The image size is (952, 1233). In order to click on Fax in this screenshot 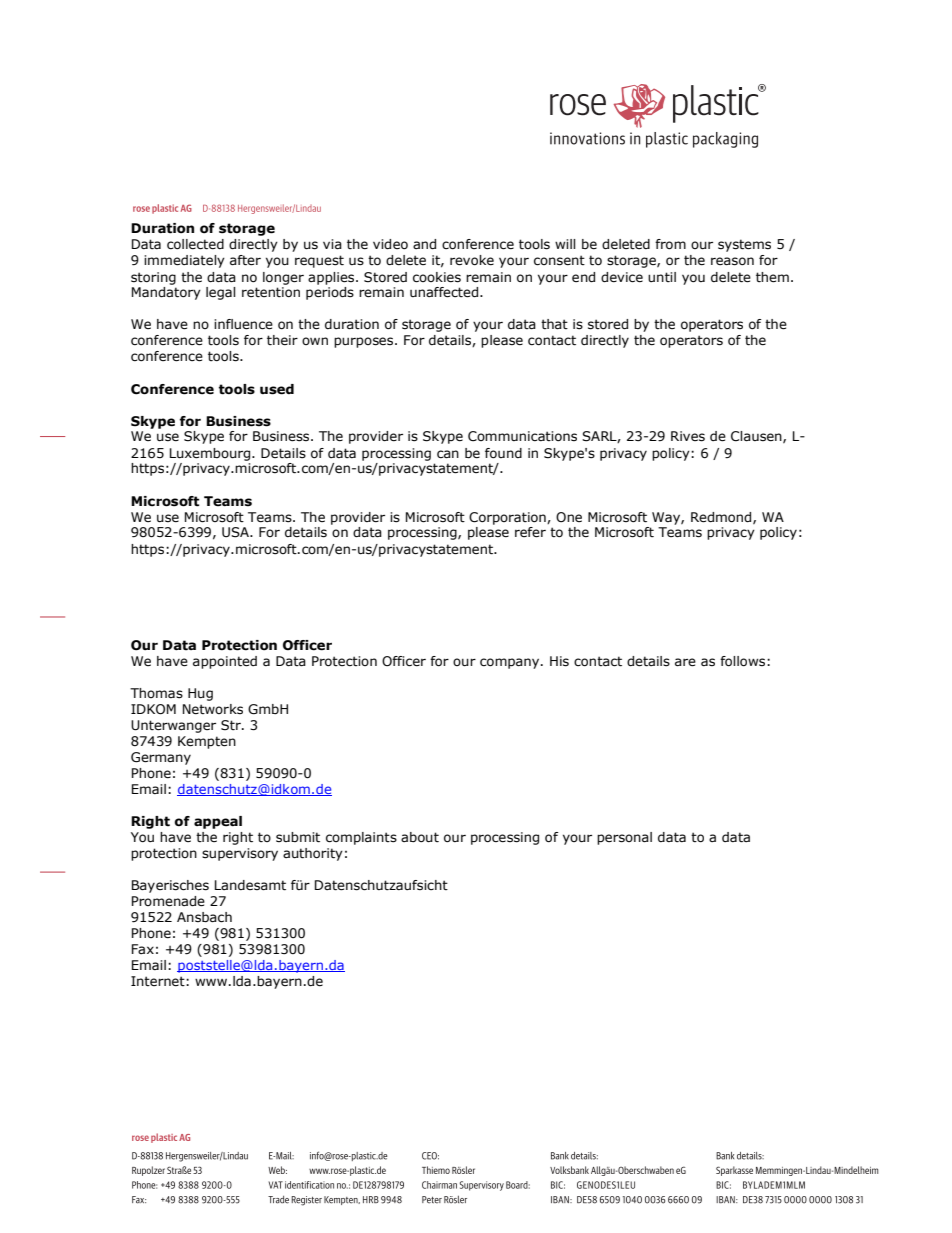, I will do `click(143, 949)`.
